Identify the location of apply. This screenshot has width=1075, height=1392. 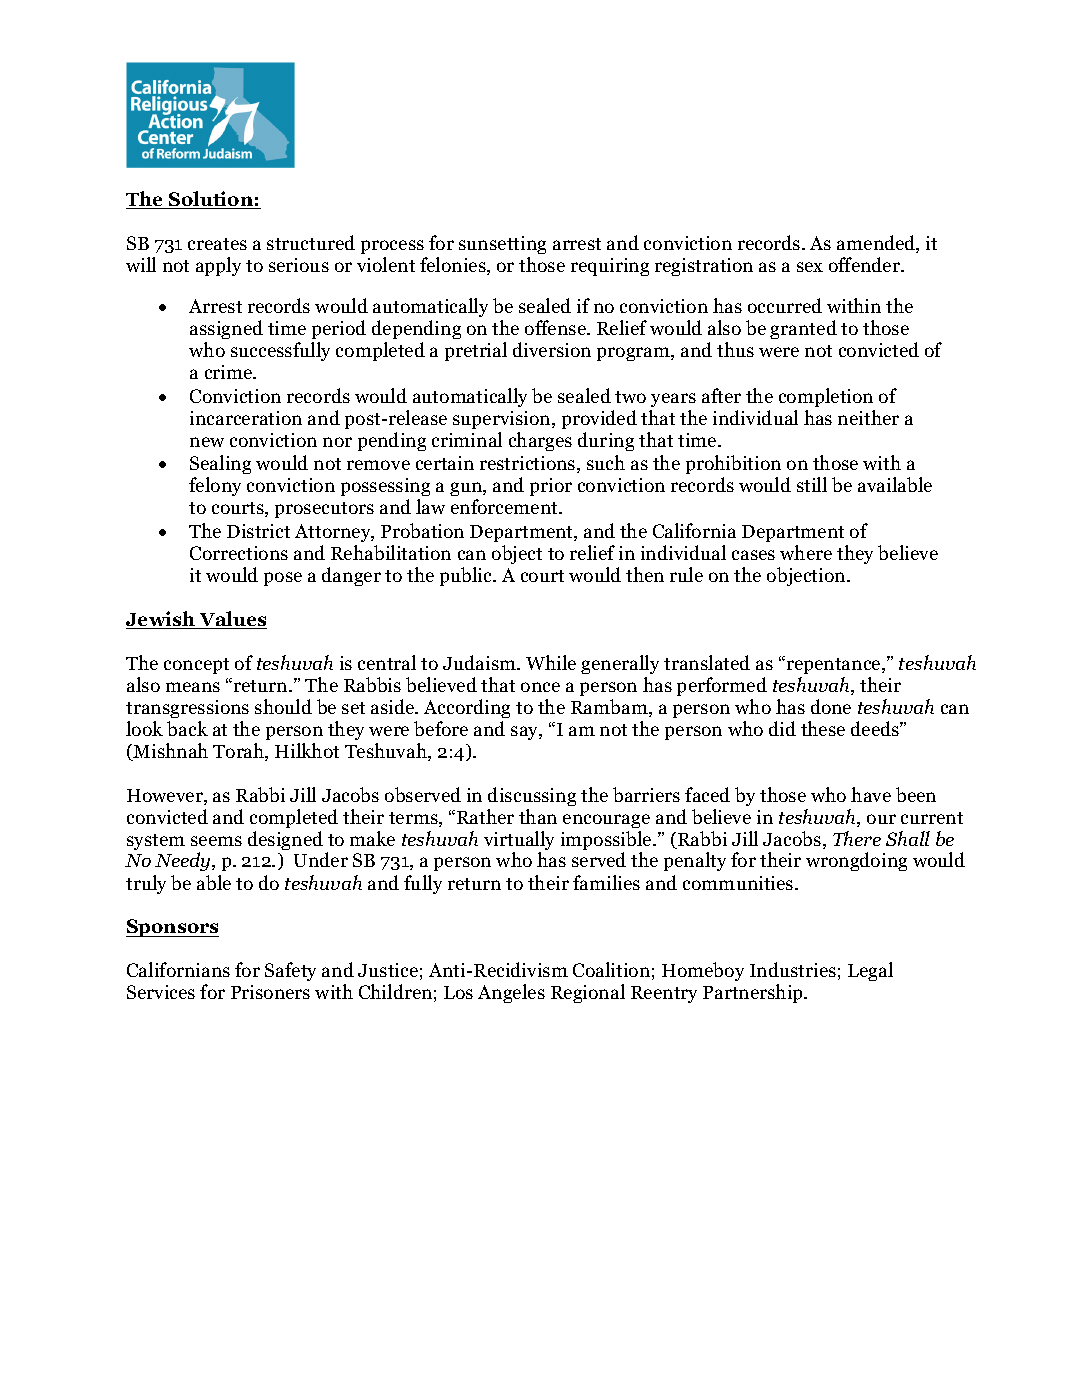
(218, 266).
